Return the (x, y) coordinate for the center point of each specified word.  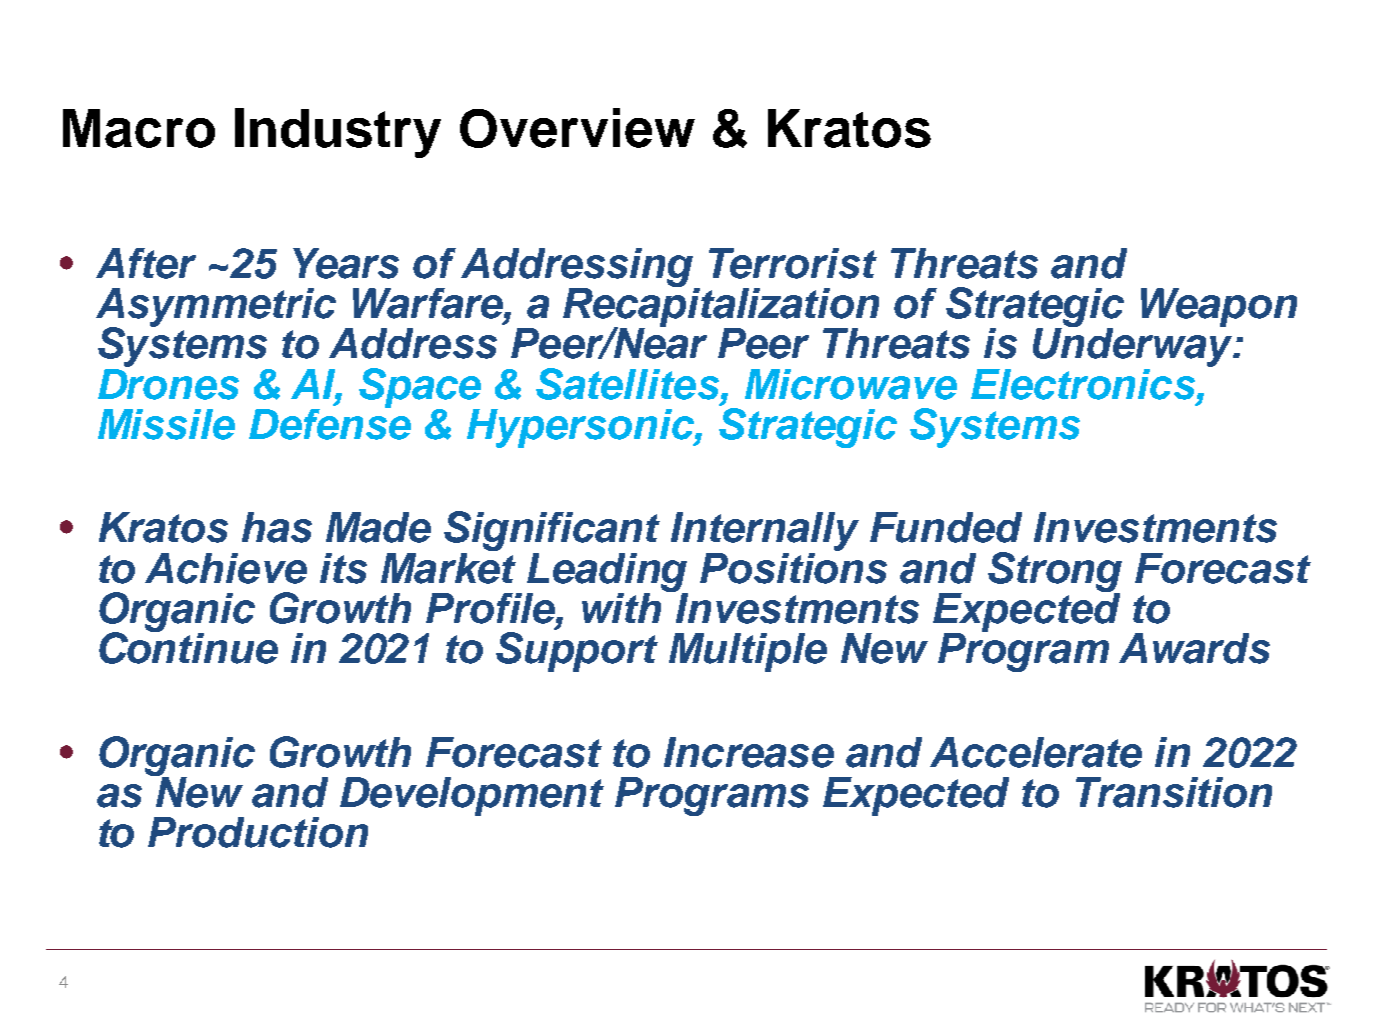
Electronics (1084, 384)
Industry (338, 133)
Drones (168, 383)
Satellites (629, 384)
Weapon (1219, 307)
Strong (1055, 573)
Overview (577, 128)
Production (258, 832)
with (623, 606)
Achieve (226, 568)
